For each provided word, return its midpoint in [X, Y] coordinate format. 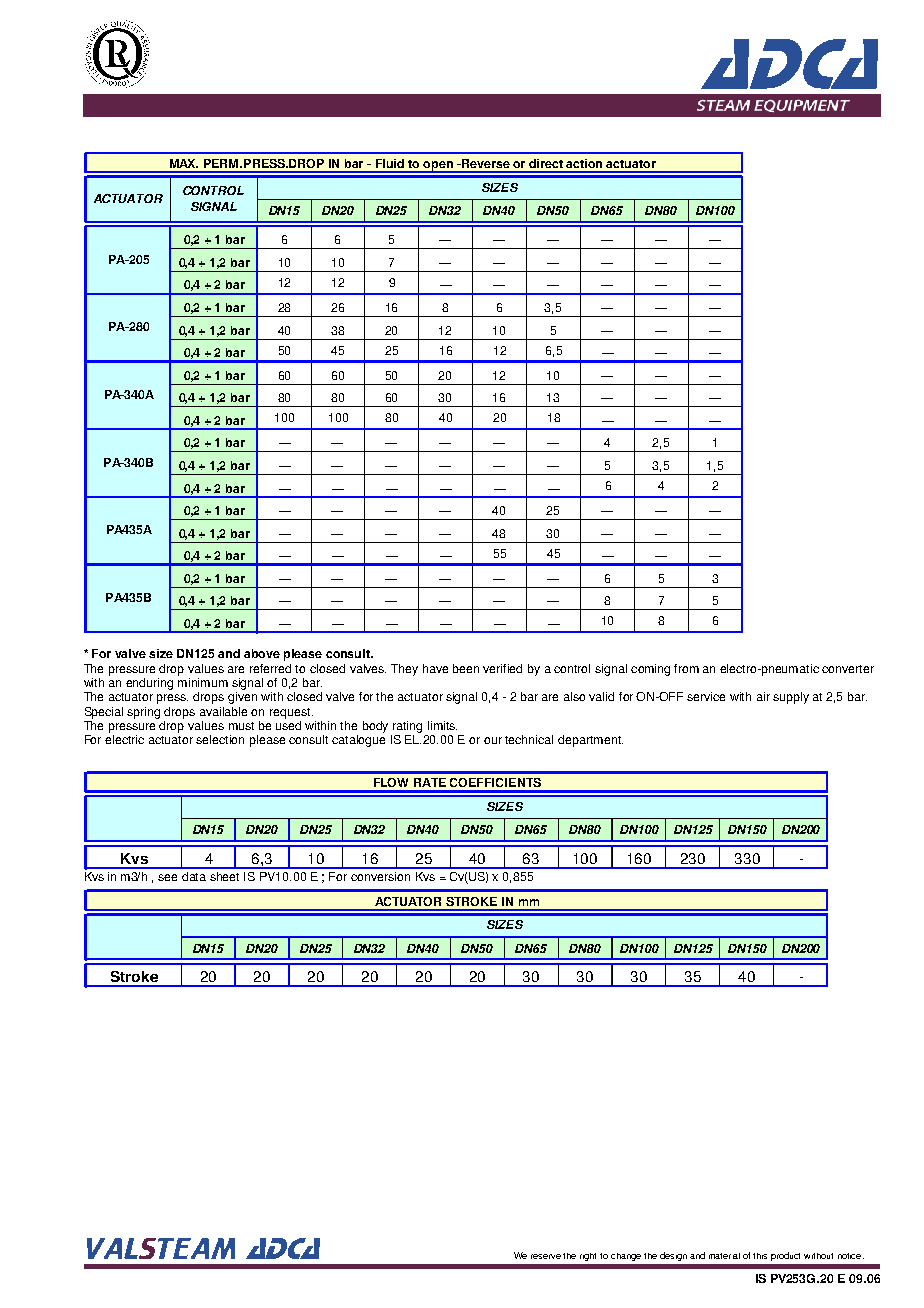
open [439, 167]
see [167, 877]
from [686, 668]
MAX [184, 163]
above [262, 653]
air [763, 696]
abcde [117, 54]
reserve [546, 1256]
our [493, 740]
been [466, 668]
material [724, 1256]
